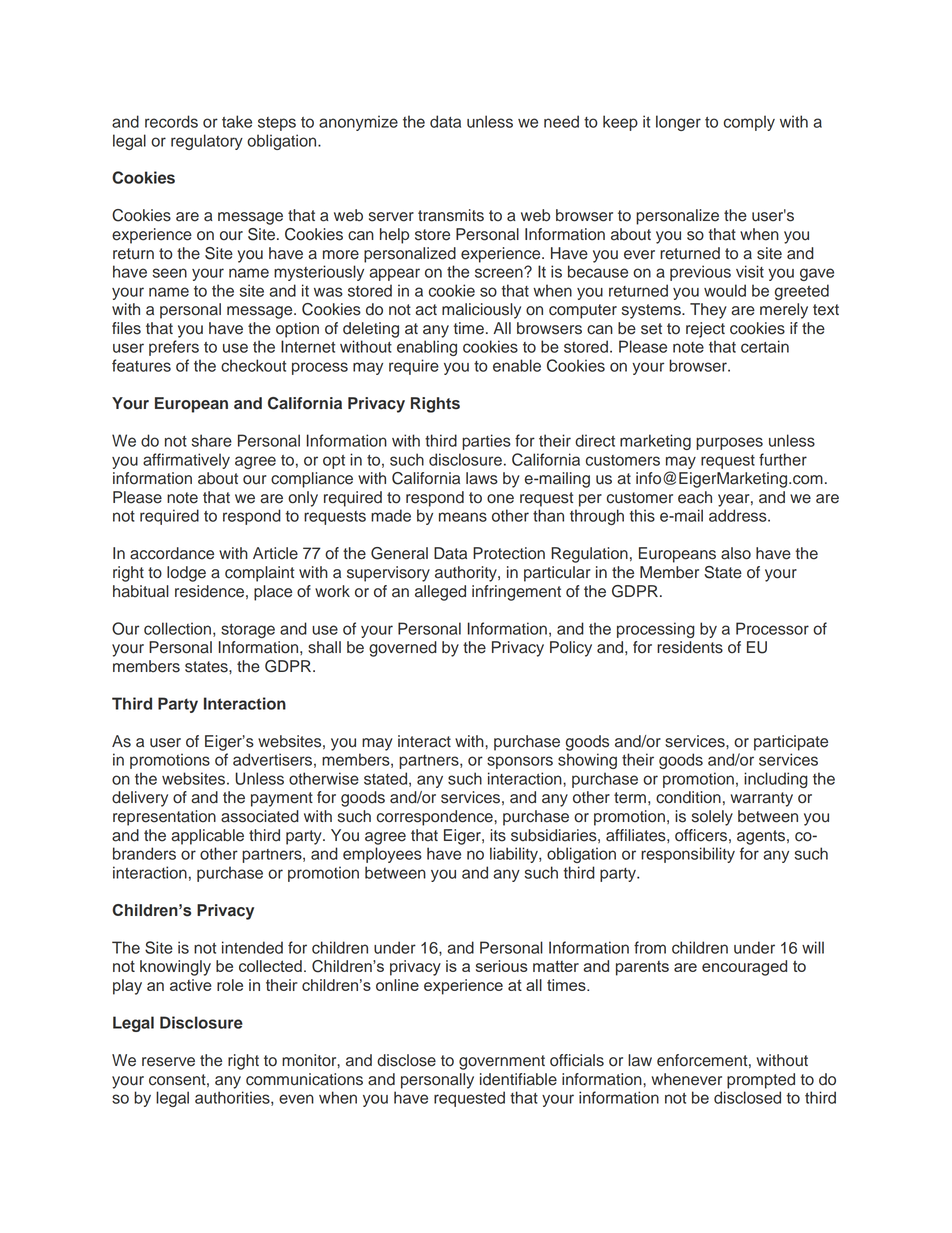 This screenshot has height=1233, width=952. What do you see at coordinates (140, 799) in the screenshot?
I see `delivery` at bounding box center [140, 799].
